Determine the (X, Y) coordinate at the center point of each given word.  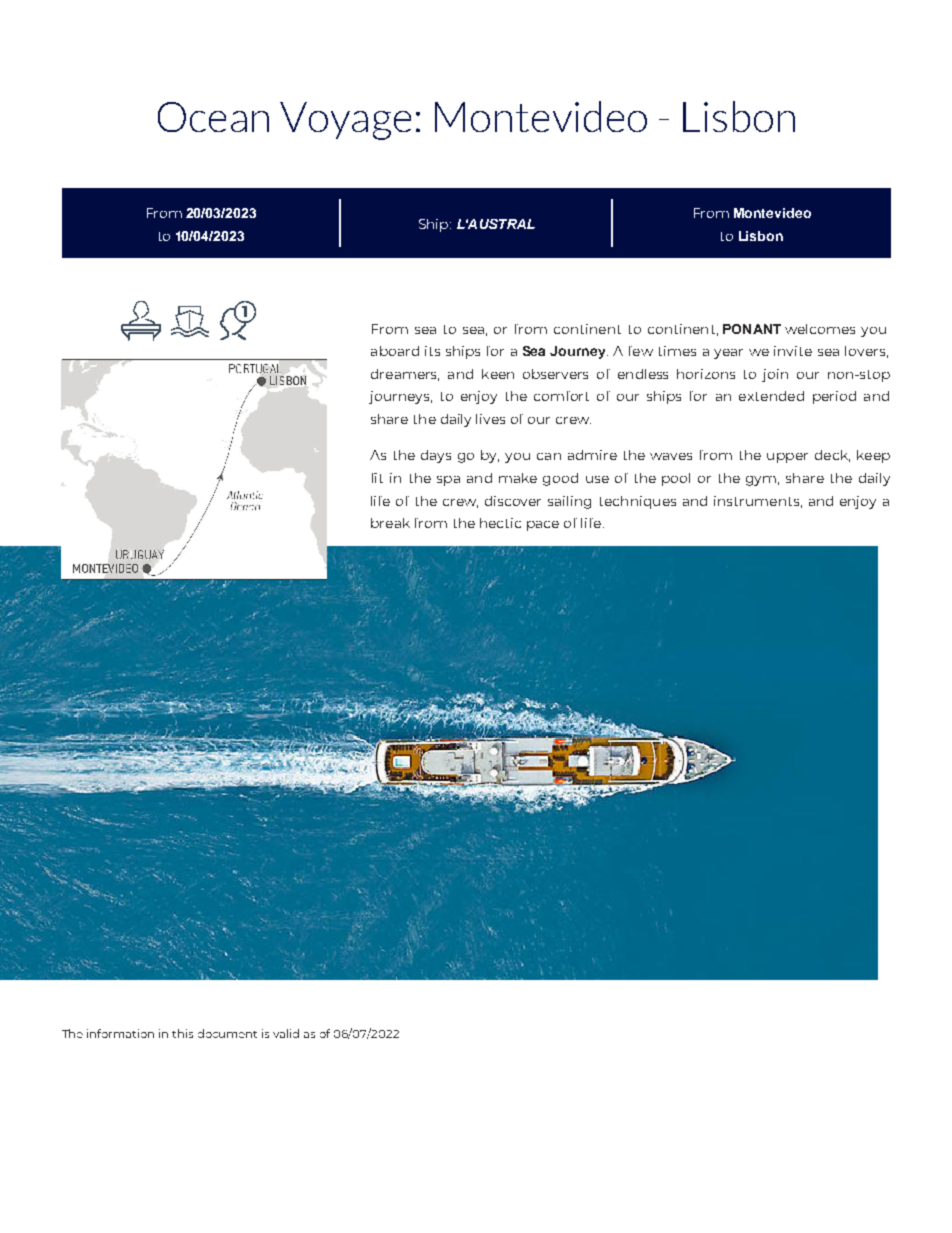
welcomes (820, 329)
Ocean (213, 117)
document (227, 1033)
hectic (500, 523)
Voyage (345, 121)
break (390, 523)
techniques (638, 502)
